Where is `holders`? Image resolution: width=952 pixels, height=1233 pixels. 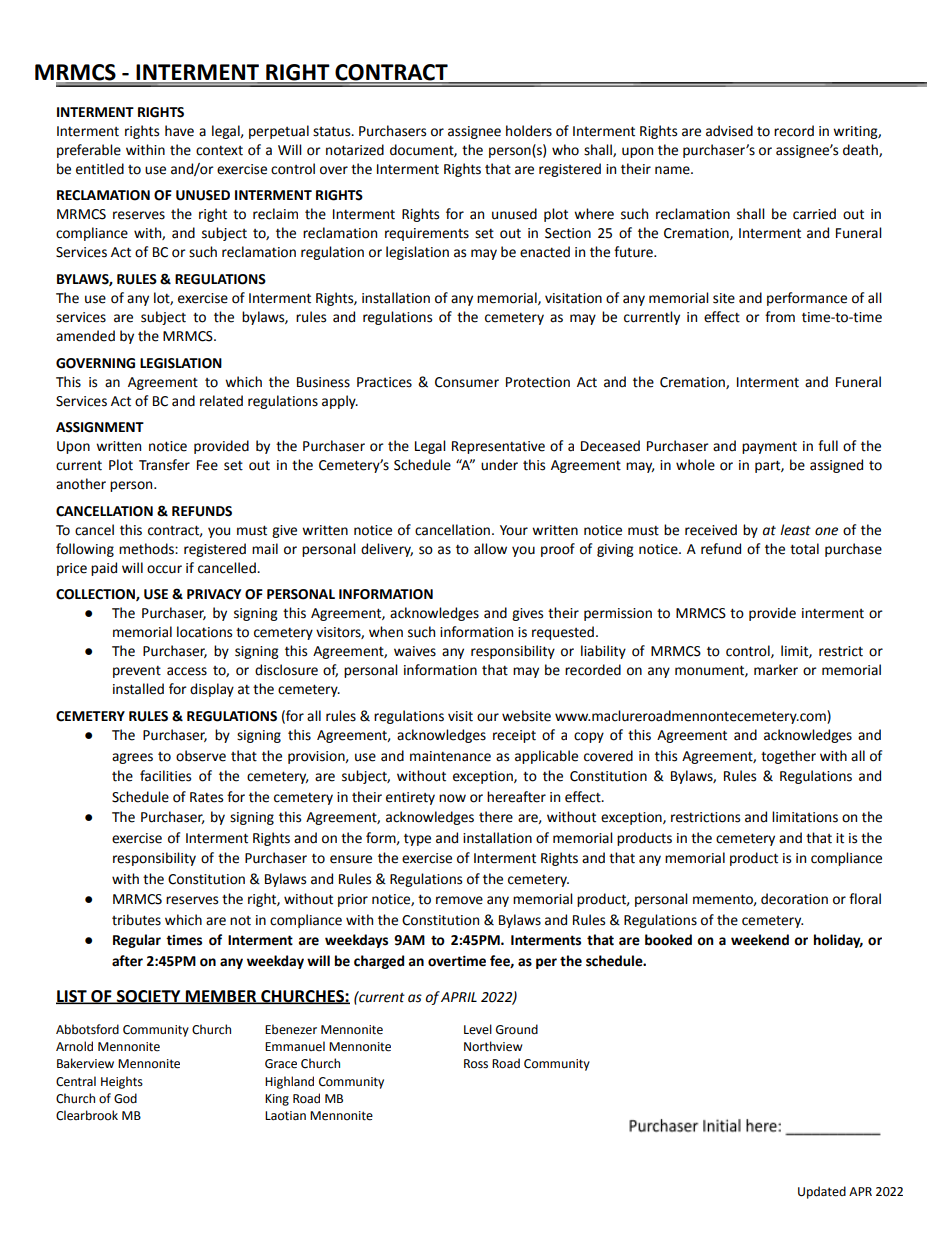
holders is located at coordinates (529, 131).
